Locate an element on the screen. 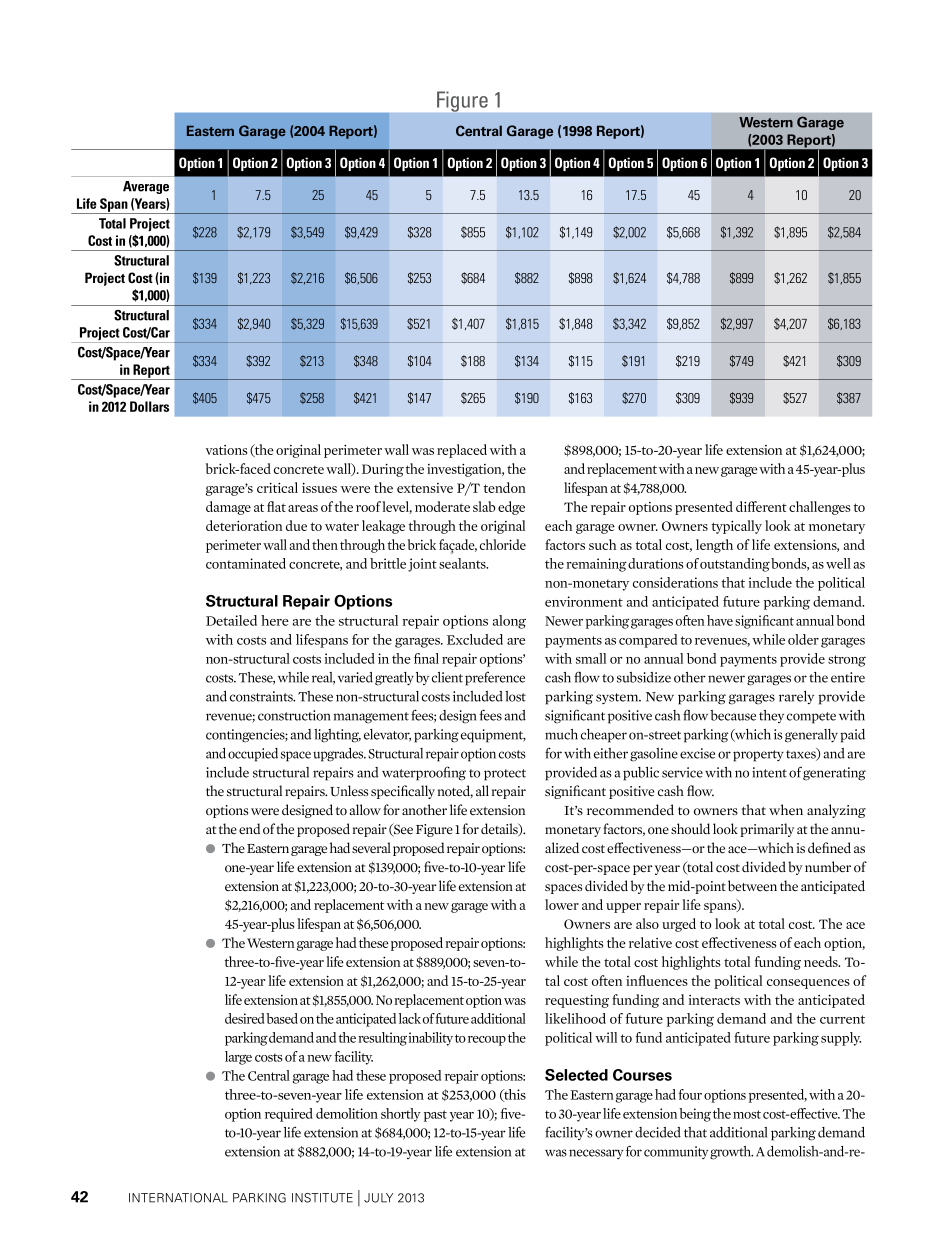 This screenshot has height=1237, width=952. growth is located at coordinates (731, 1153).
